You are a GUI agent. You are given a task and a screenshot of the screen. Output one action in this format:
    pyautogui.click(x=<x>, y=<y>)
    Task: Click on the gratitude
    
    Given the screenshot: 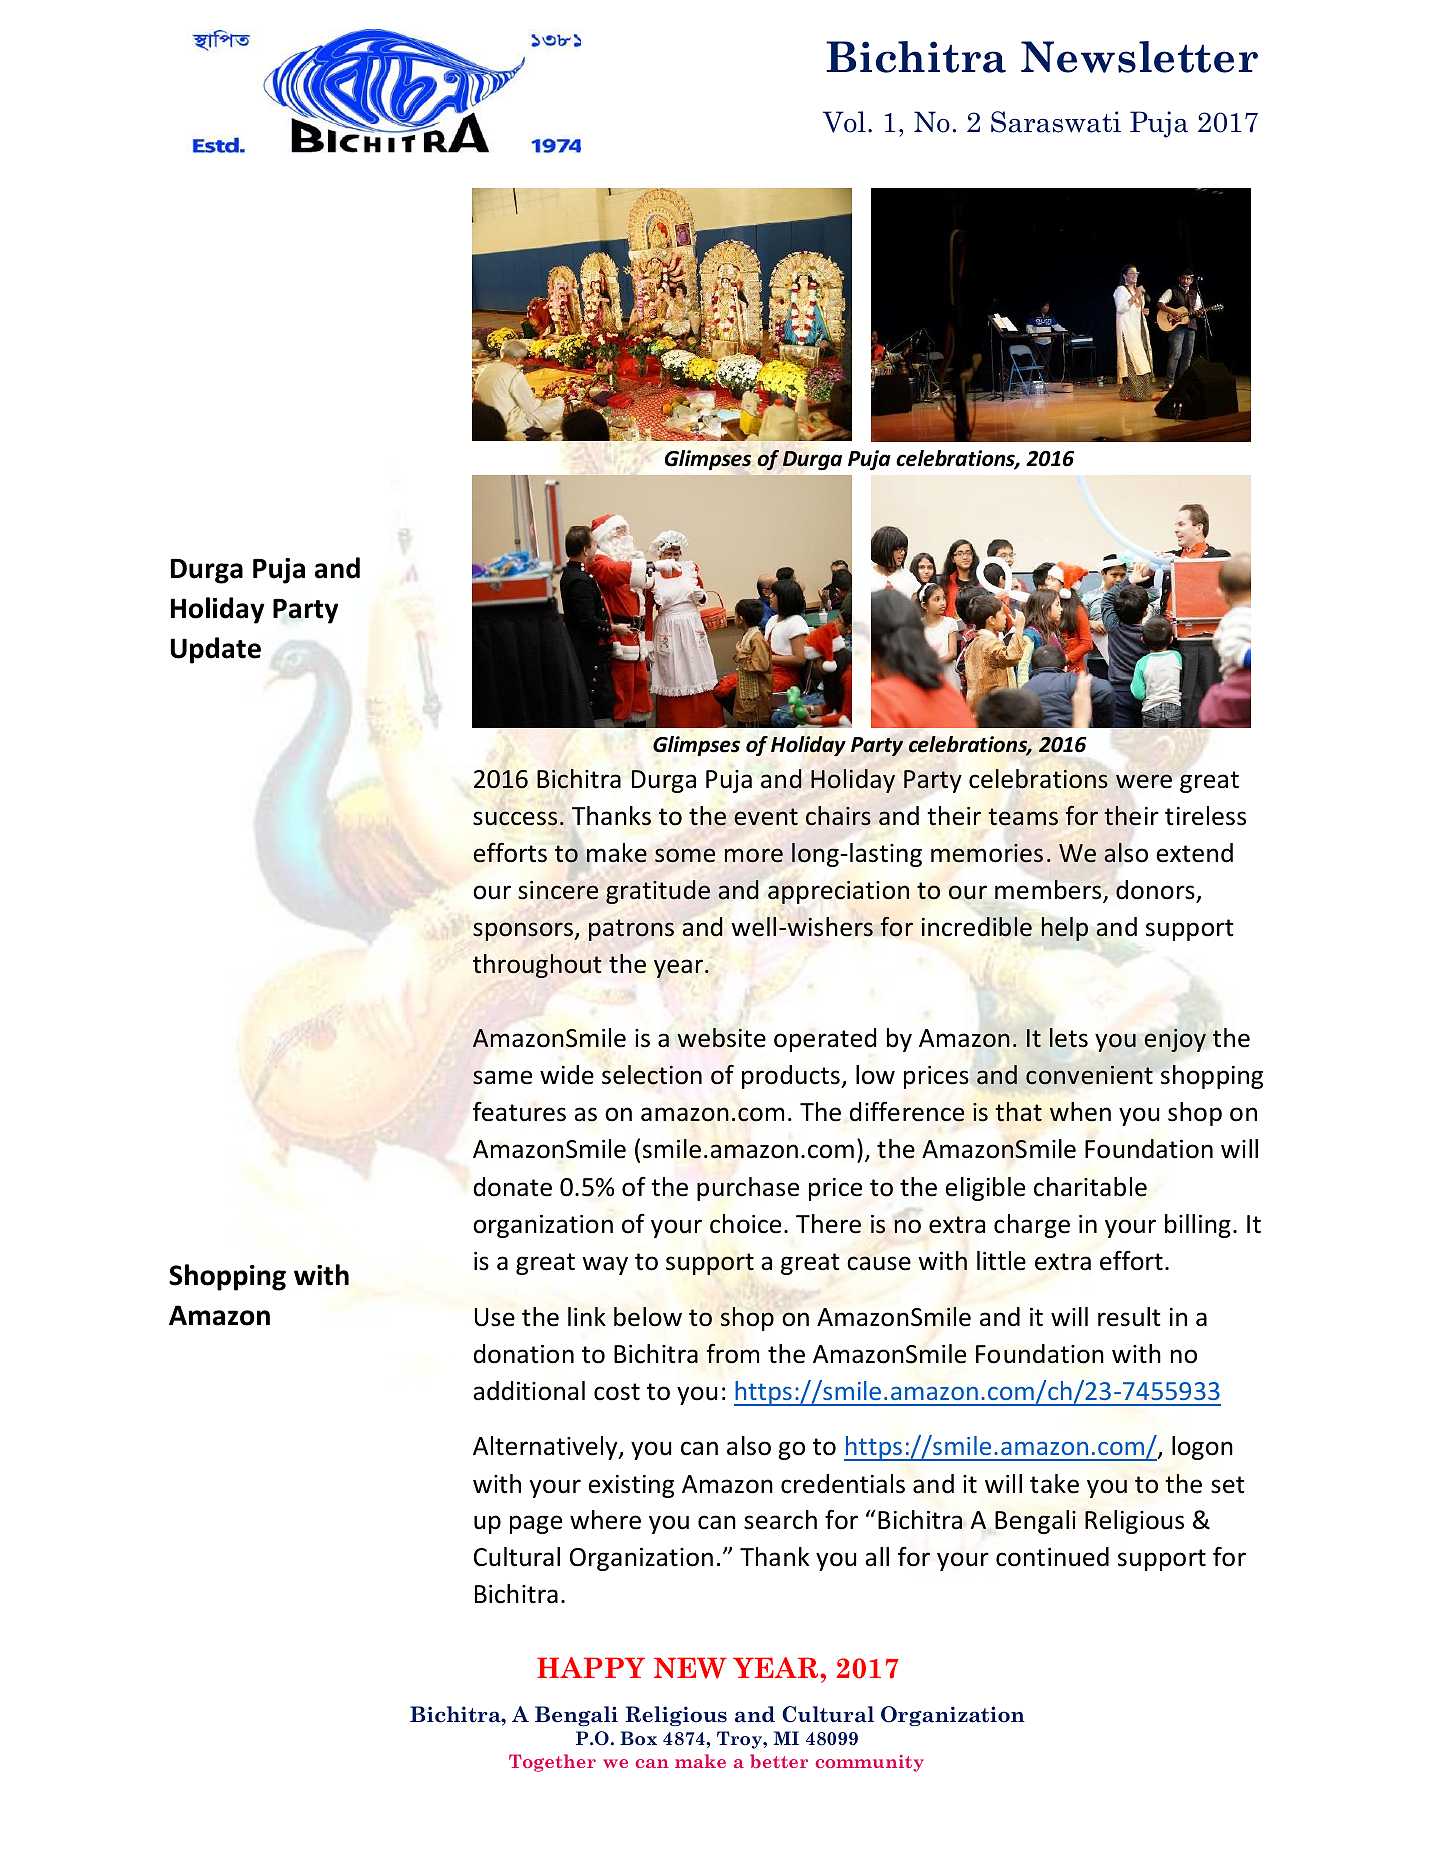 What is the action you would take?
    pyautogui.click(x=658, y=892)
